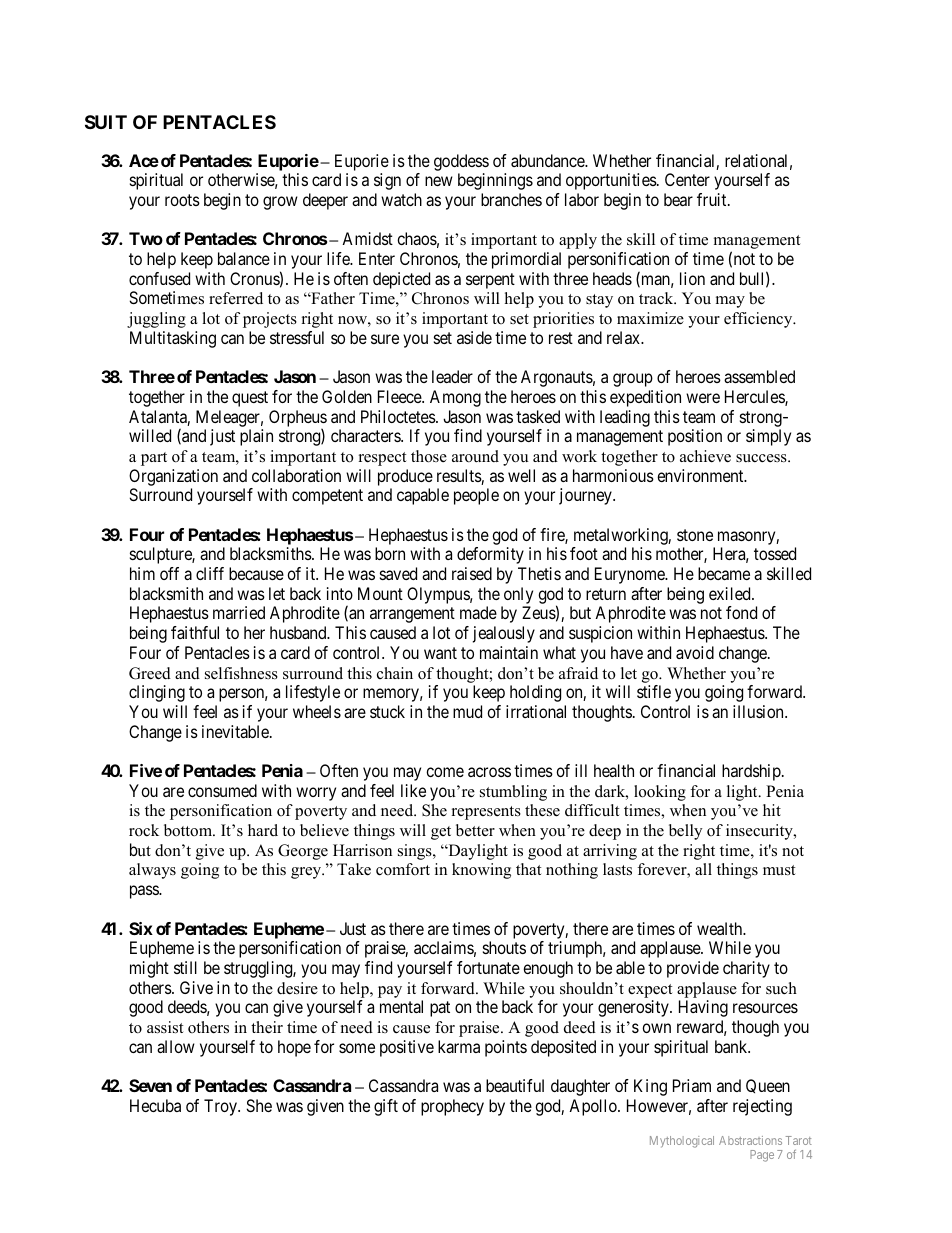 The image size is (952, 1233). What do you see at coordinates (144, 160) in the page?
I see `Ace` at bounding box center [144, 160].
